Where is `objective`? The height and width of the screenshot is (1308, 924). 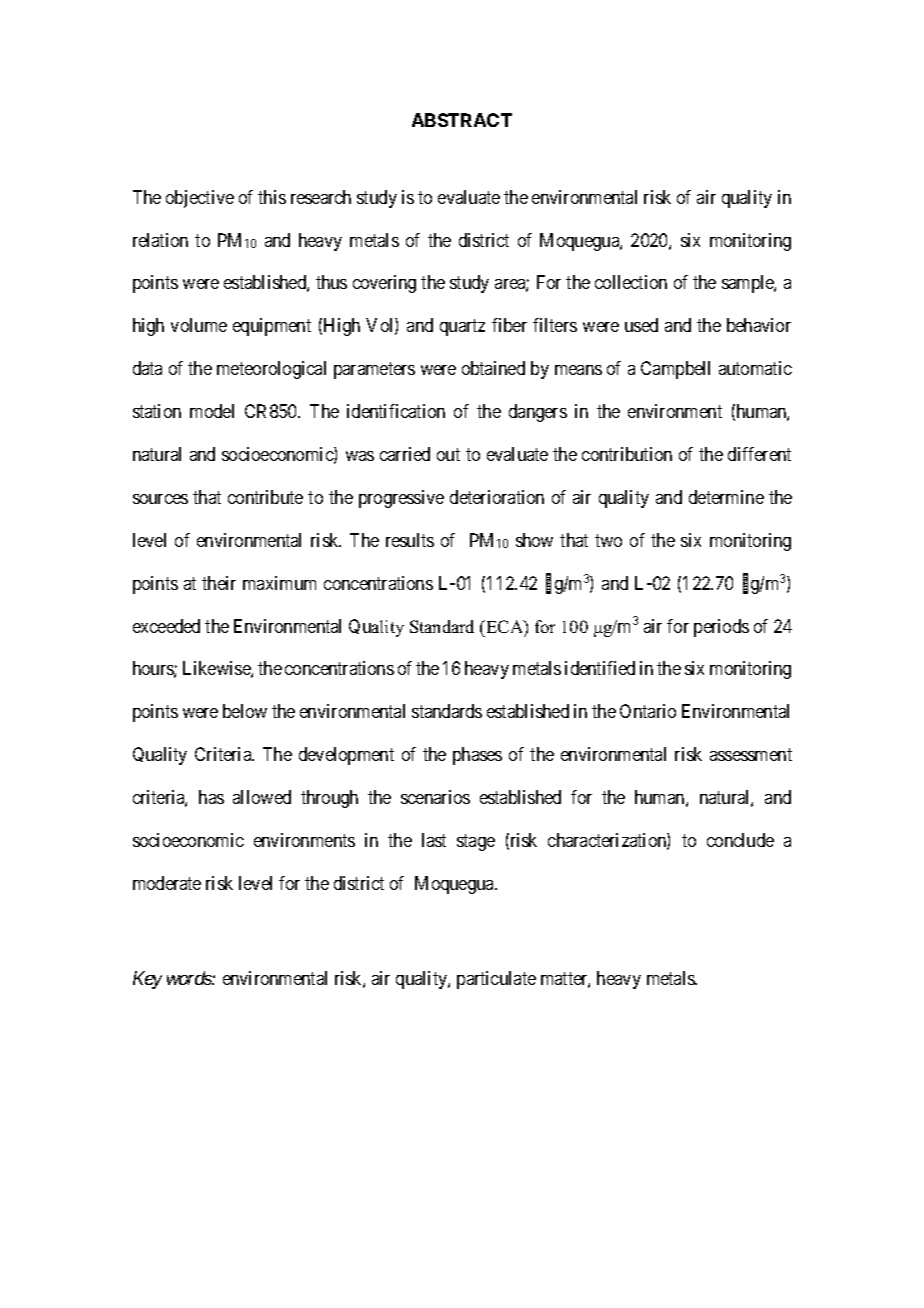 objective is located at coordinates (200, 199).
